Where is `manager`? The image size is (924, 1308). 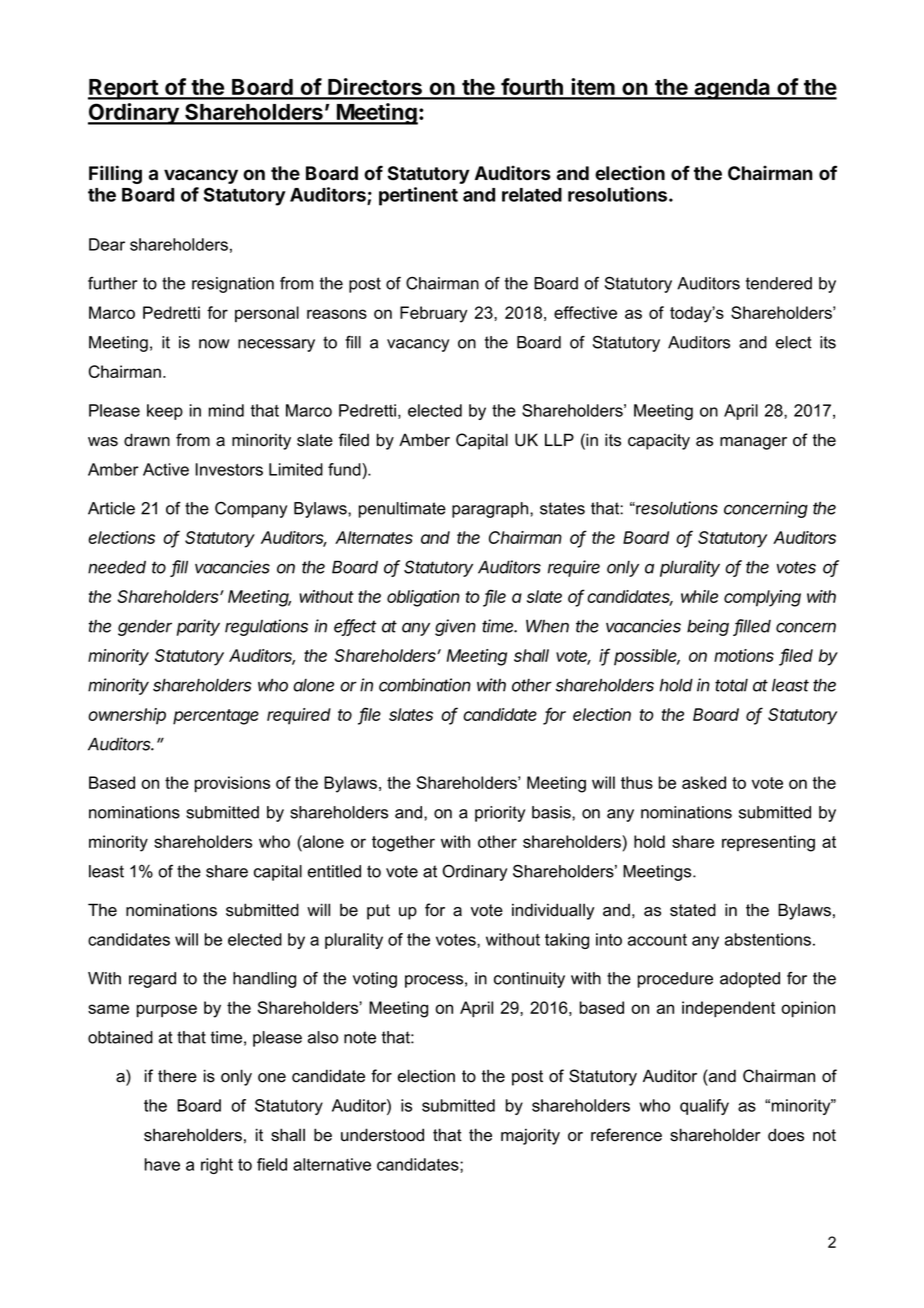 manager is located at coordinates (753, 443).
